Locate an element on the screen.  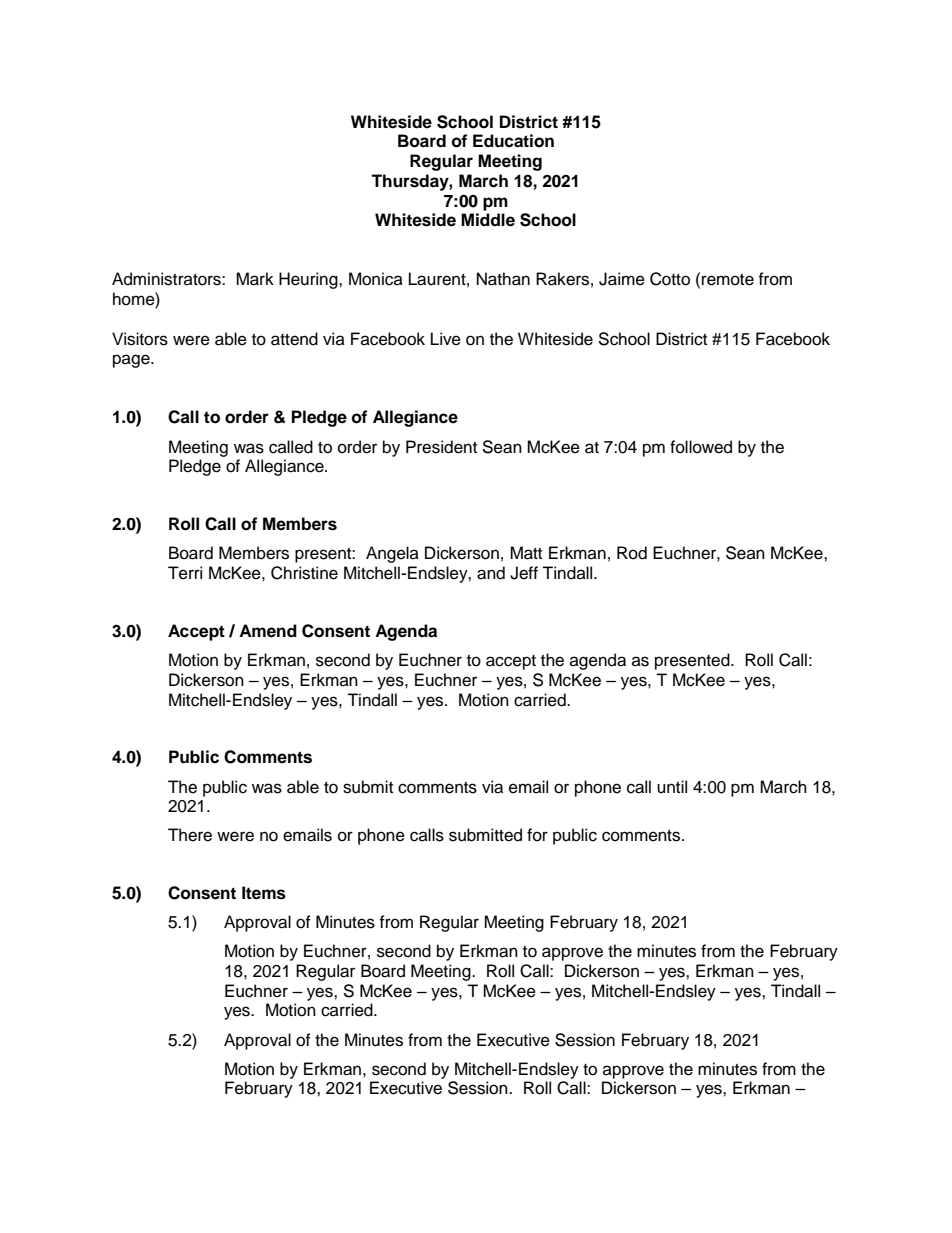
President is located at coordinates (441, 447).
